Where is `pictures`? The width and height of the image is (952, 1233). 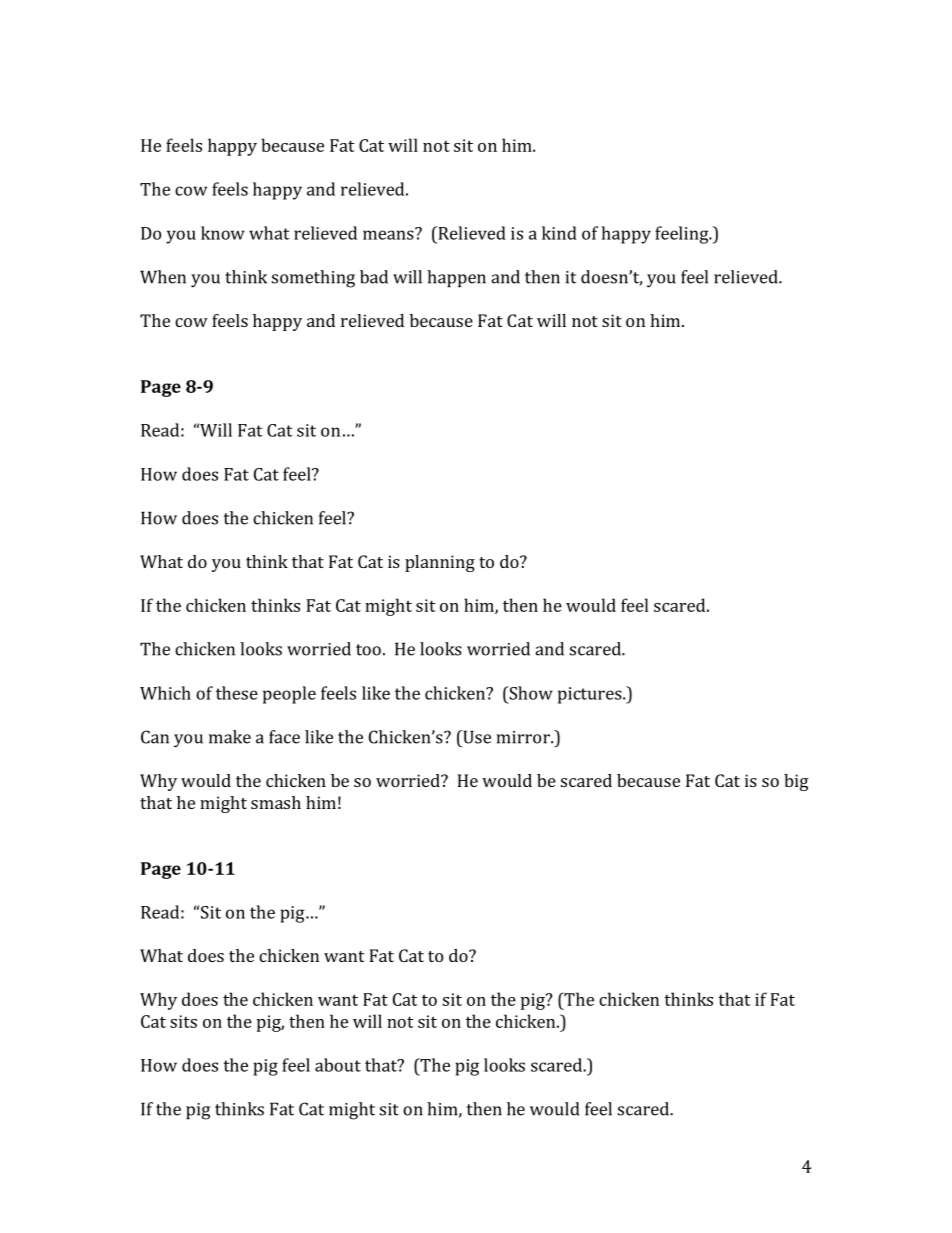
pictures is located at coordinates (591, 695).
